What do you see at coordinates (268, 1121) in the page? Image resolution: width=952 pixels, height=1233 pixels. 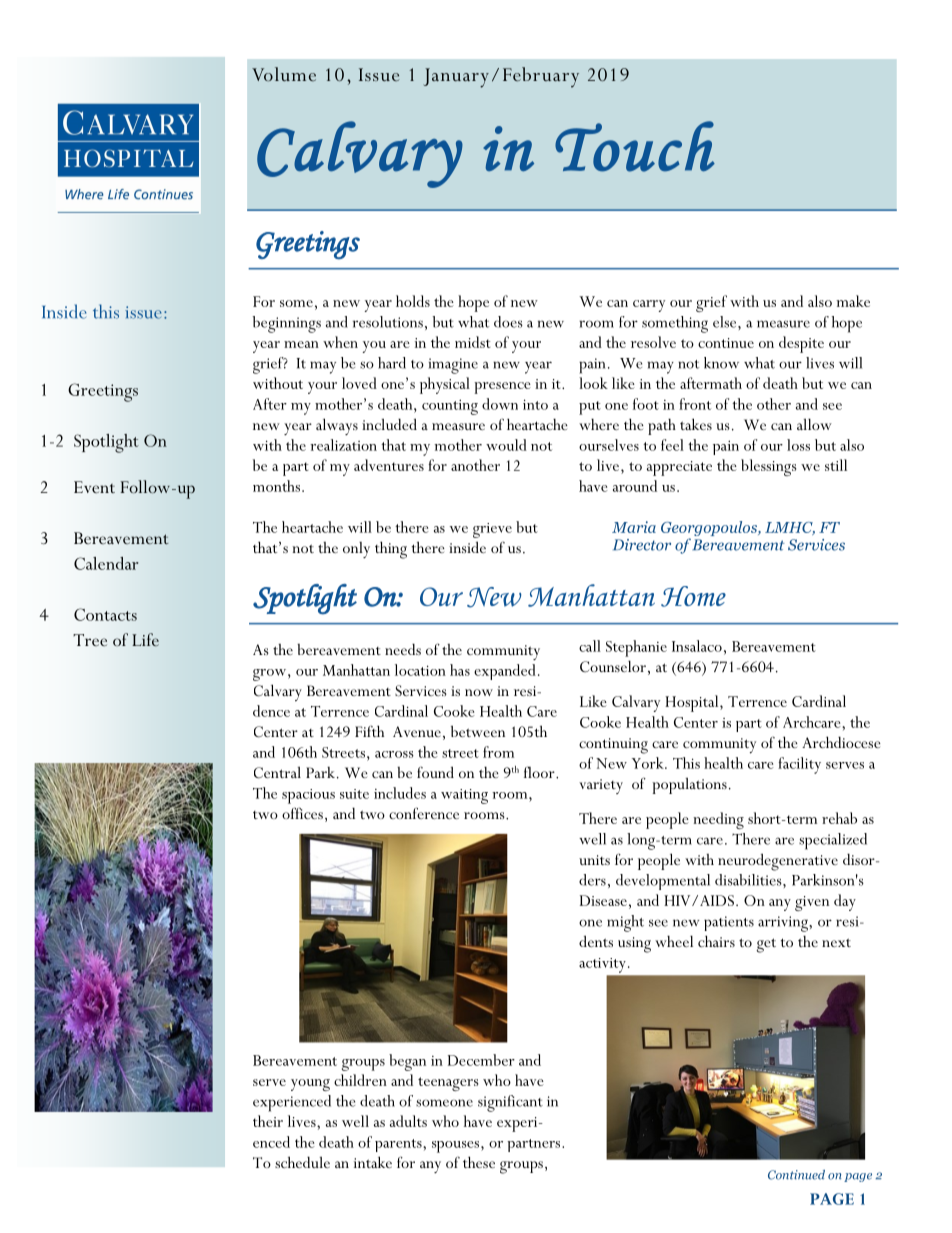 I see `their` at bounding box center [268, 1121].
